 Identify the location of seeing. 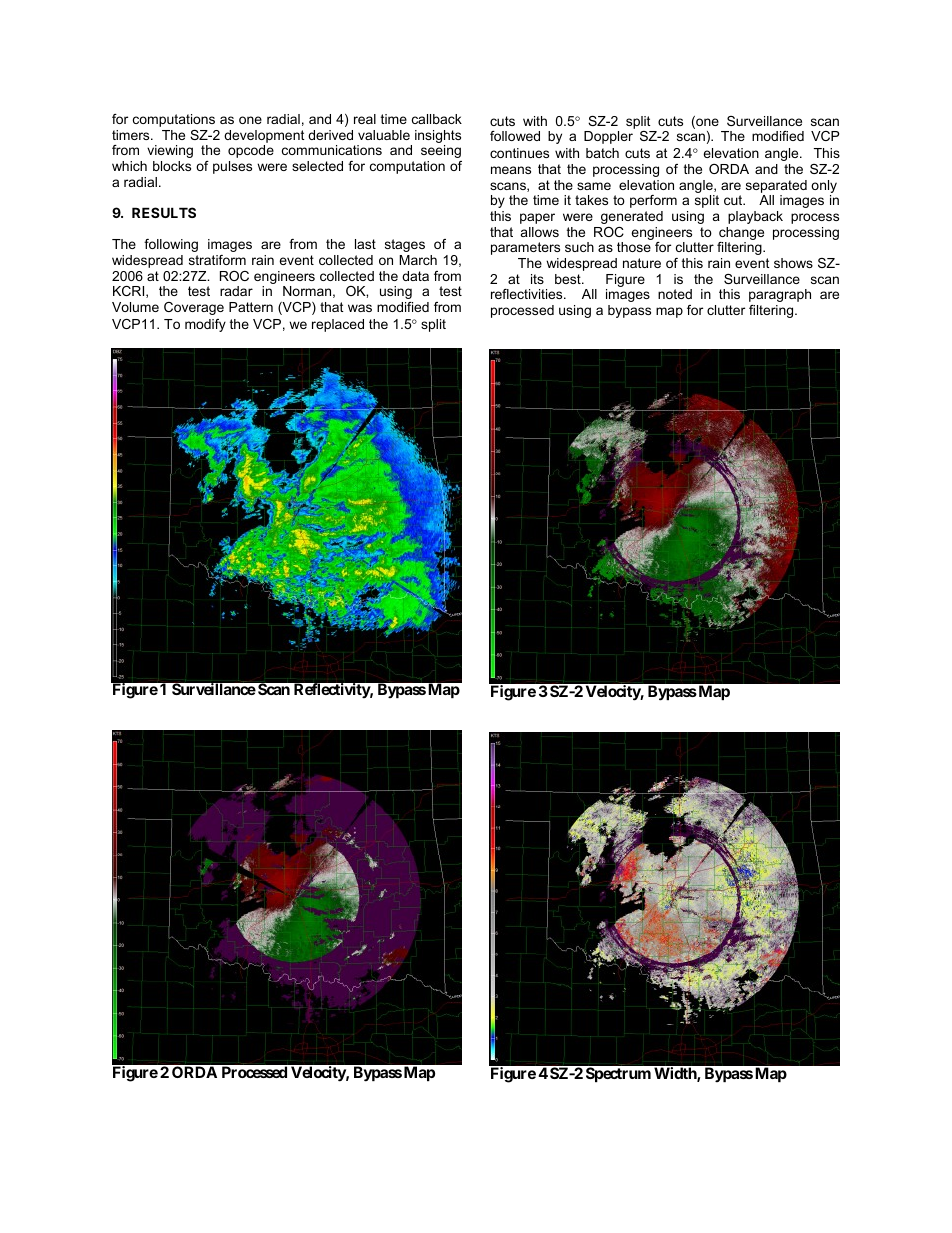
(441, 151).
